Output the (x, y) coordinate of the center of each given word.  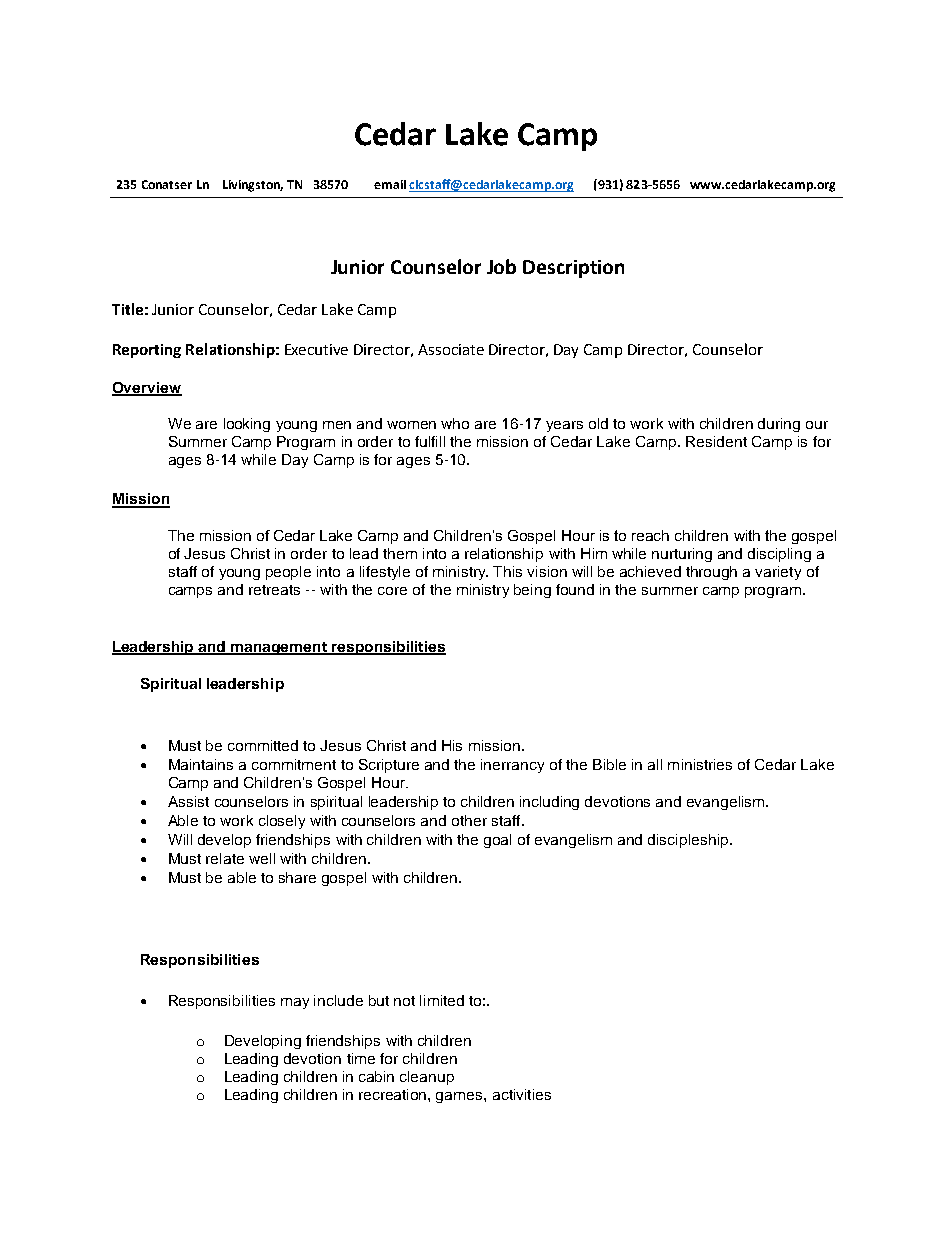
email (390, 184)
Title (127, 309)
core (392, 591)
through (711, 573)
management (279, 648)
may (295, 1003)
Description (573, 269)
